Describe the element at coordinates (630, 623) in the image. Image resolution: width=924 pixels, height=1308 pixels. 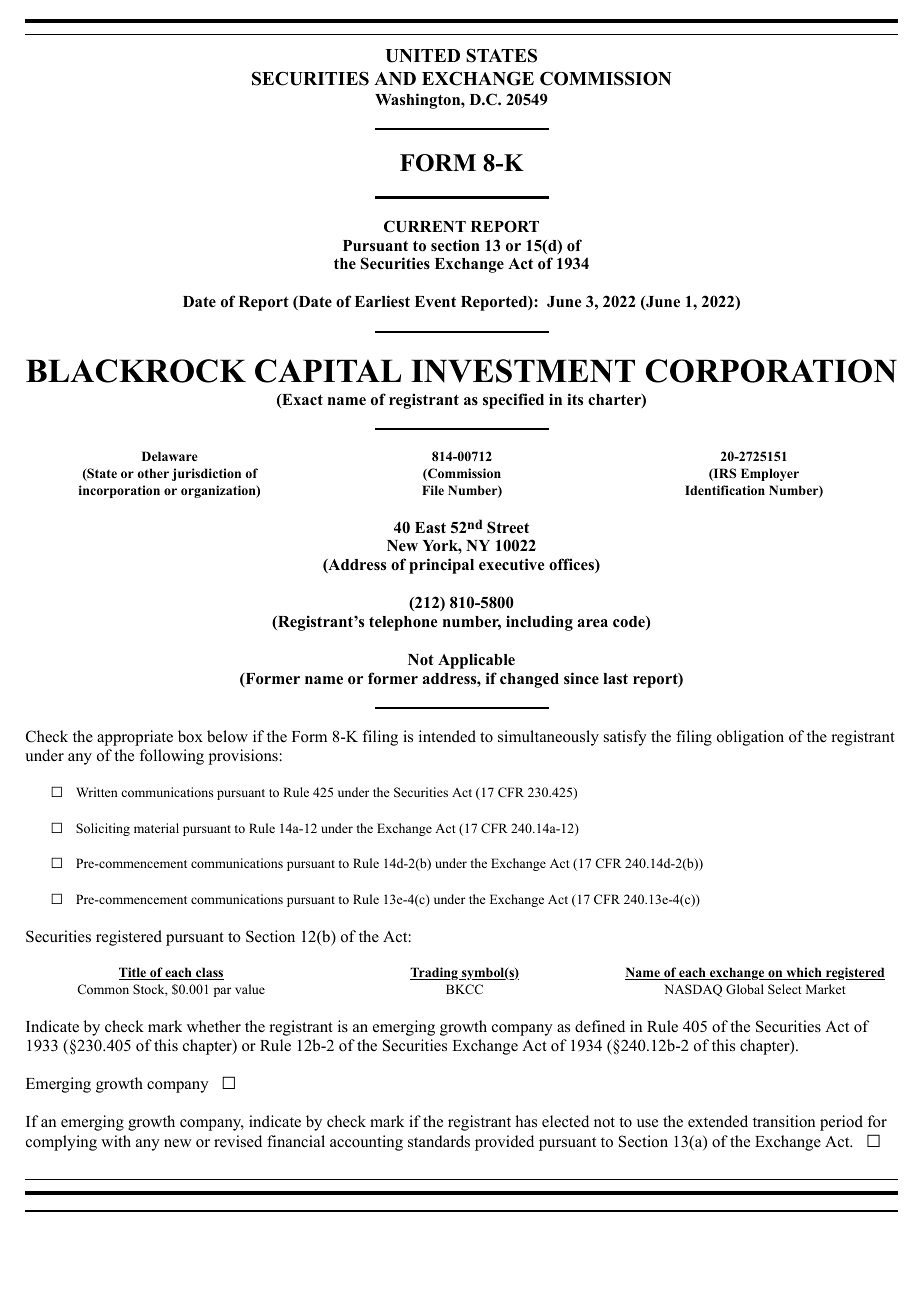
I see `code` at that location.
